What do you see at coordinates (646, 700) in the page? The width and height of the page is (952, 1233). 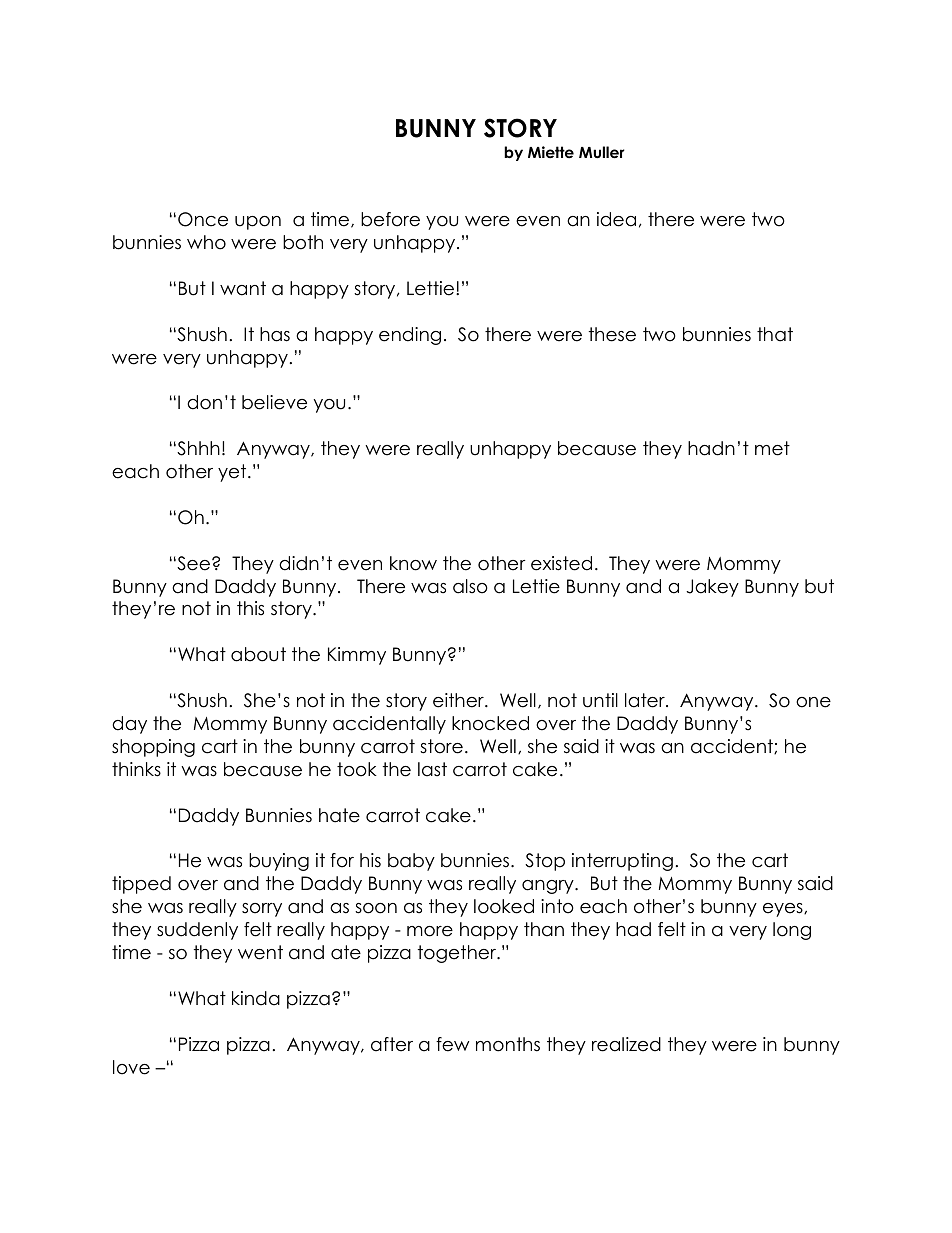 I see `later` at bounding box center [646, 700].
